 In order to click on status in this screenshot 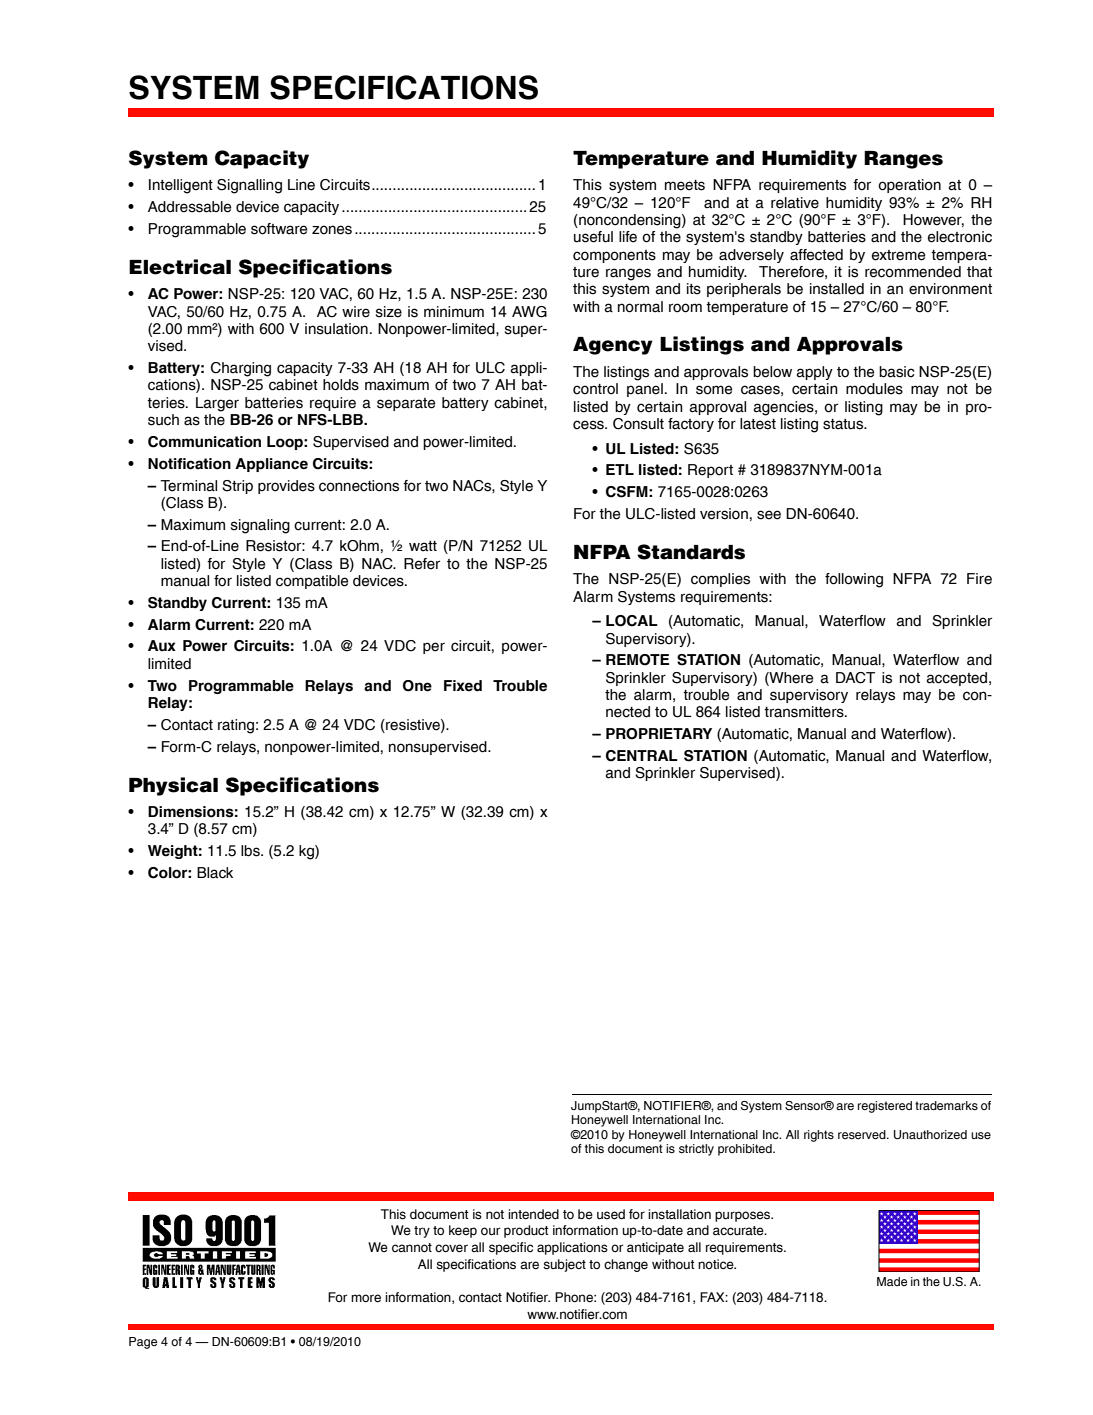, I will do `click(844, 424)`.
